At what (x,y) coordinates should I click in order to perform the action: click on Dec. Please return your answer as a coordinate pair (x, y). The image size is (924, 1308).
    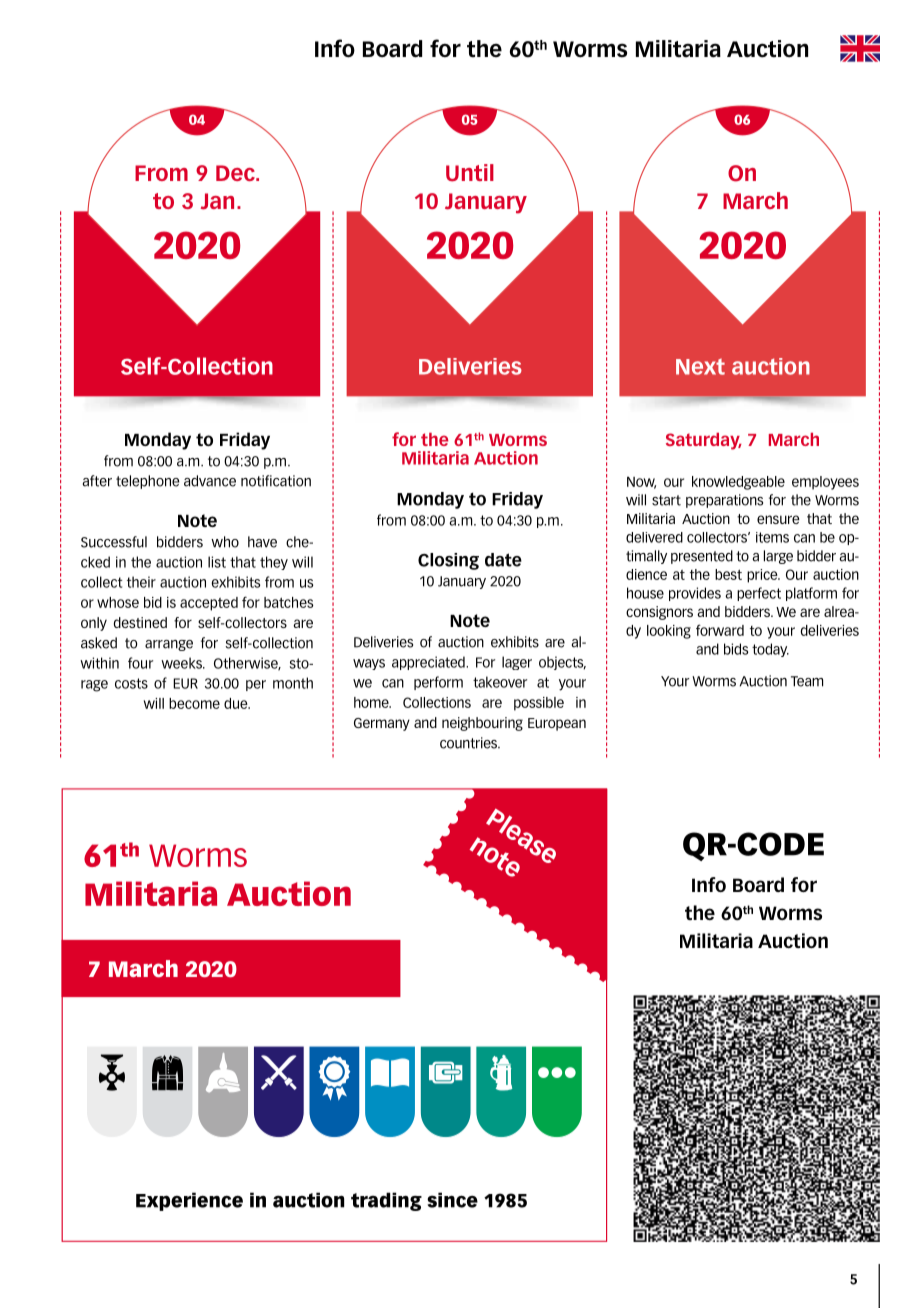
    Looking at the image, I should click on (236, 173).
